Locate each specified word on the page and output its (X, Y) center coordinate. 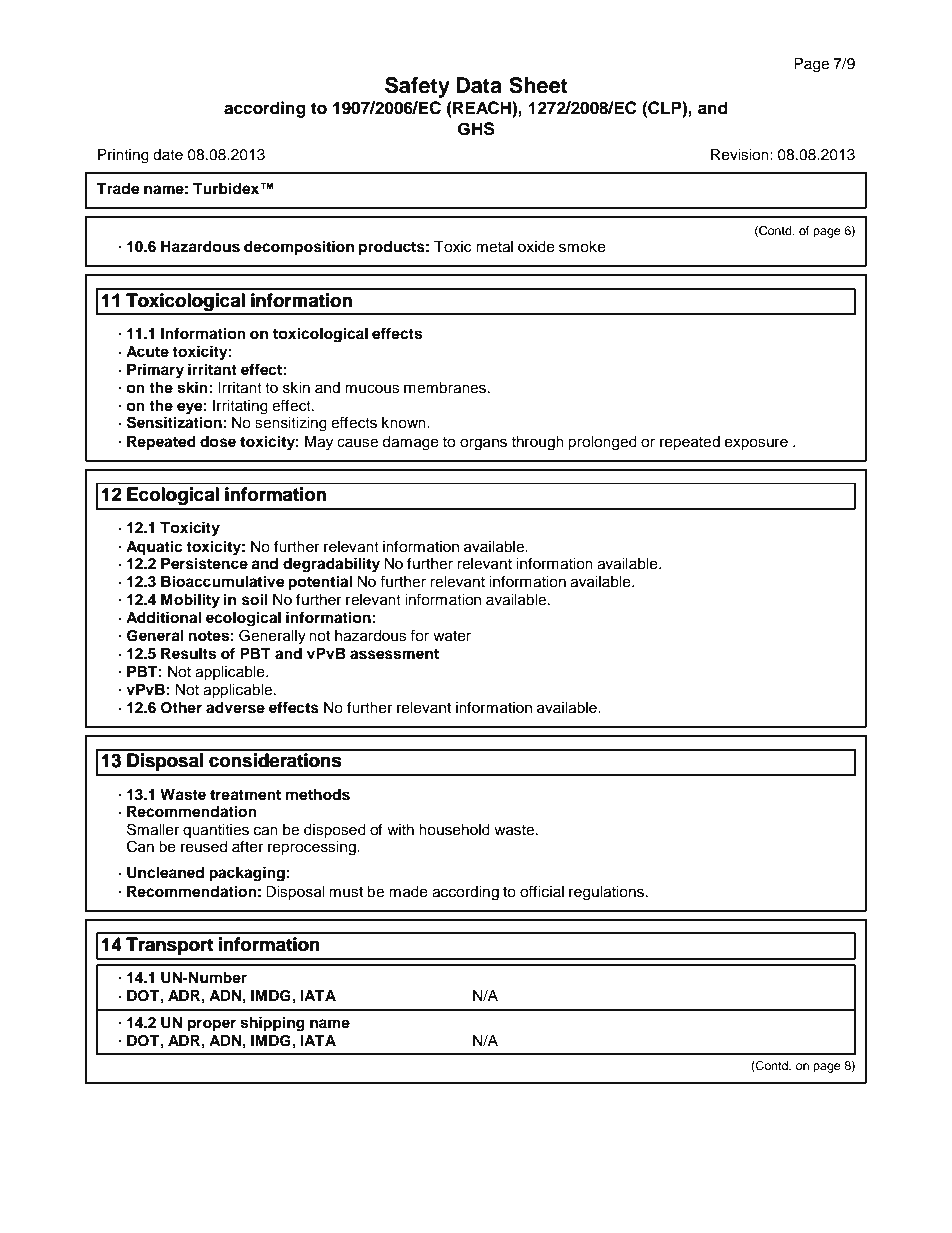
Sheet (538, 85)
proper (212, 1025)
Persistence (204, 563)
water (452, 636)
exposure (756, 444)
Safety (417, 87)
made (408, 892)
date (168, 155)
